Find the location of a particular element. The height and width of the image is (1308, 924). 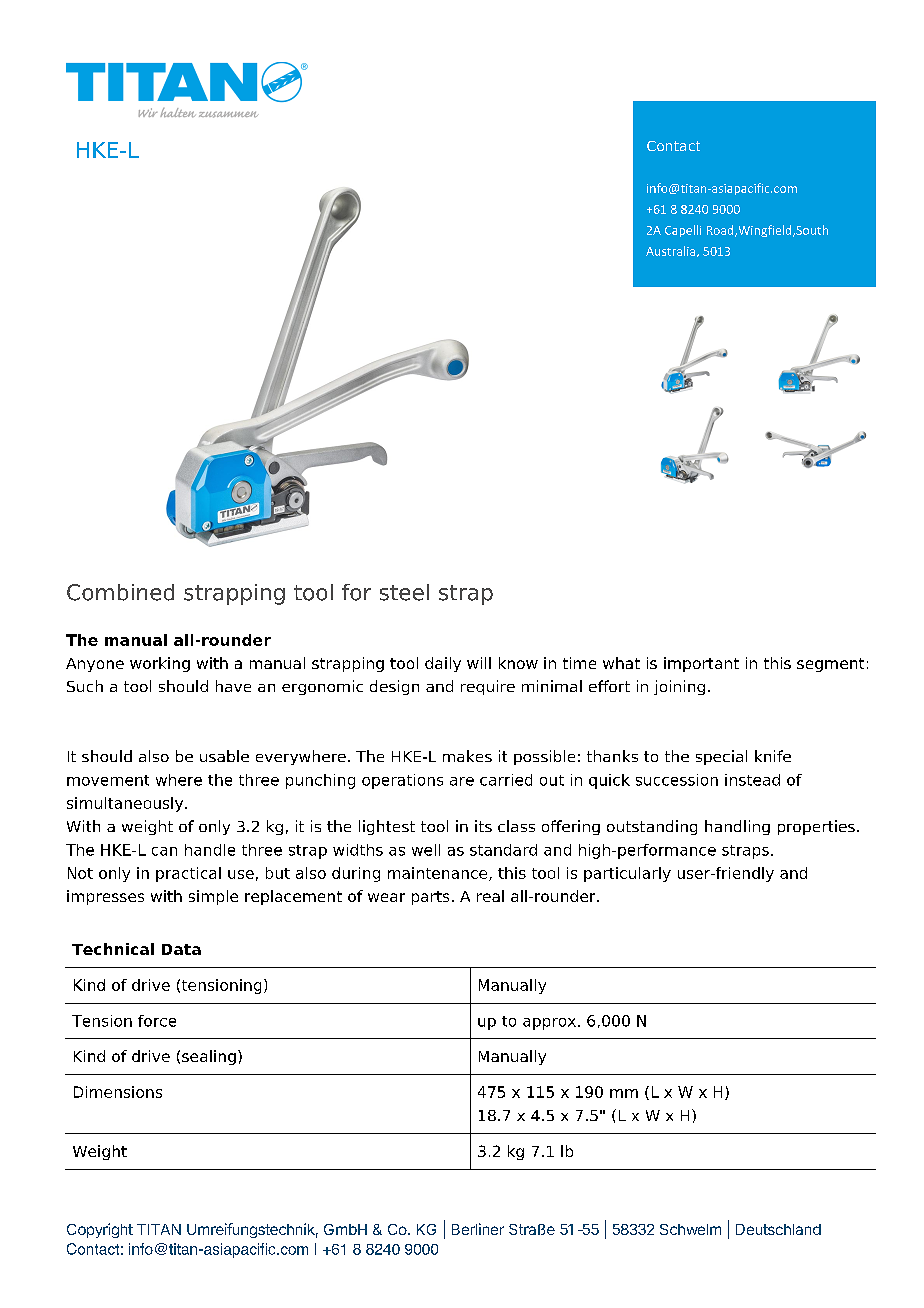

steel is located at coordinates (404, 592).
